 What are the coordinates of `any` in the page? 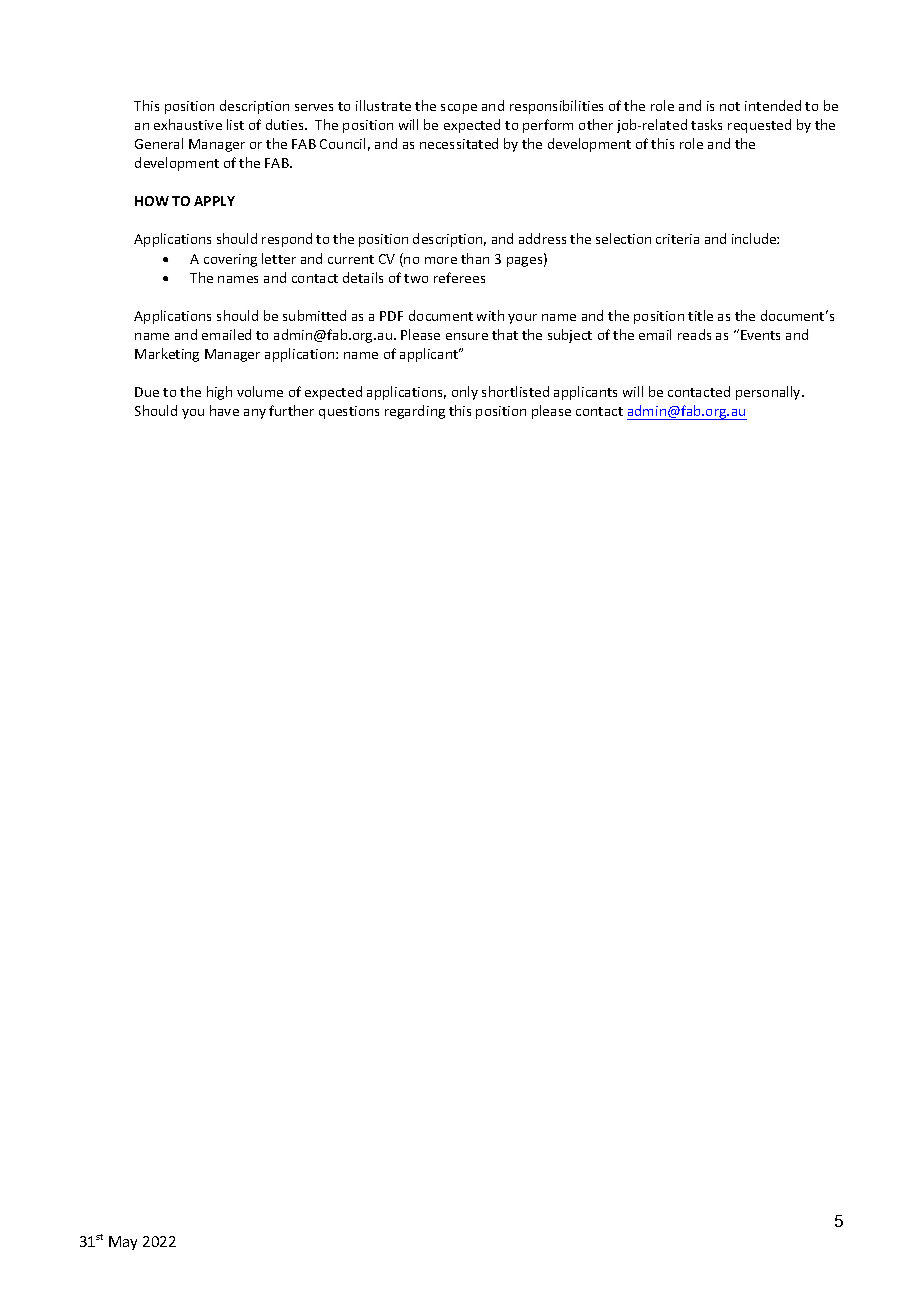 It's located at (255, 414).
